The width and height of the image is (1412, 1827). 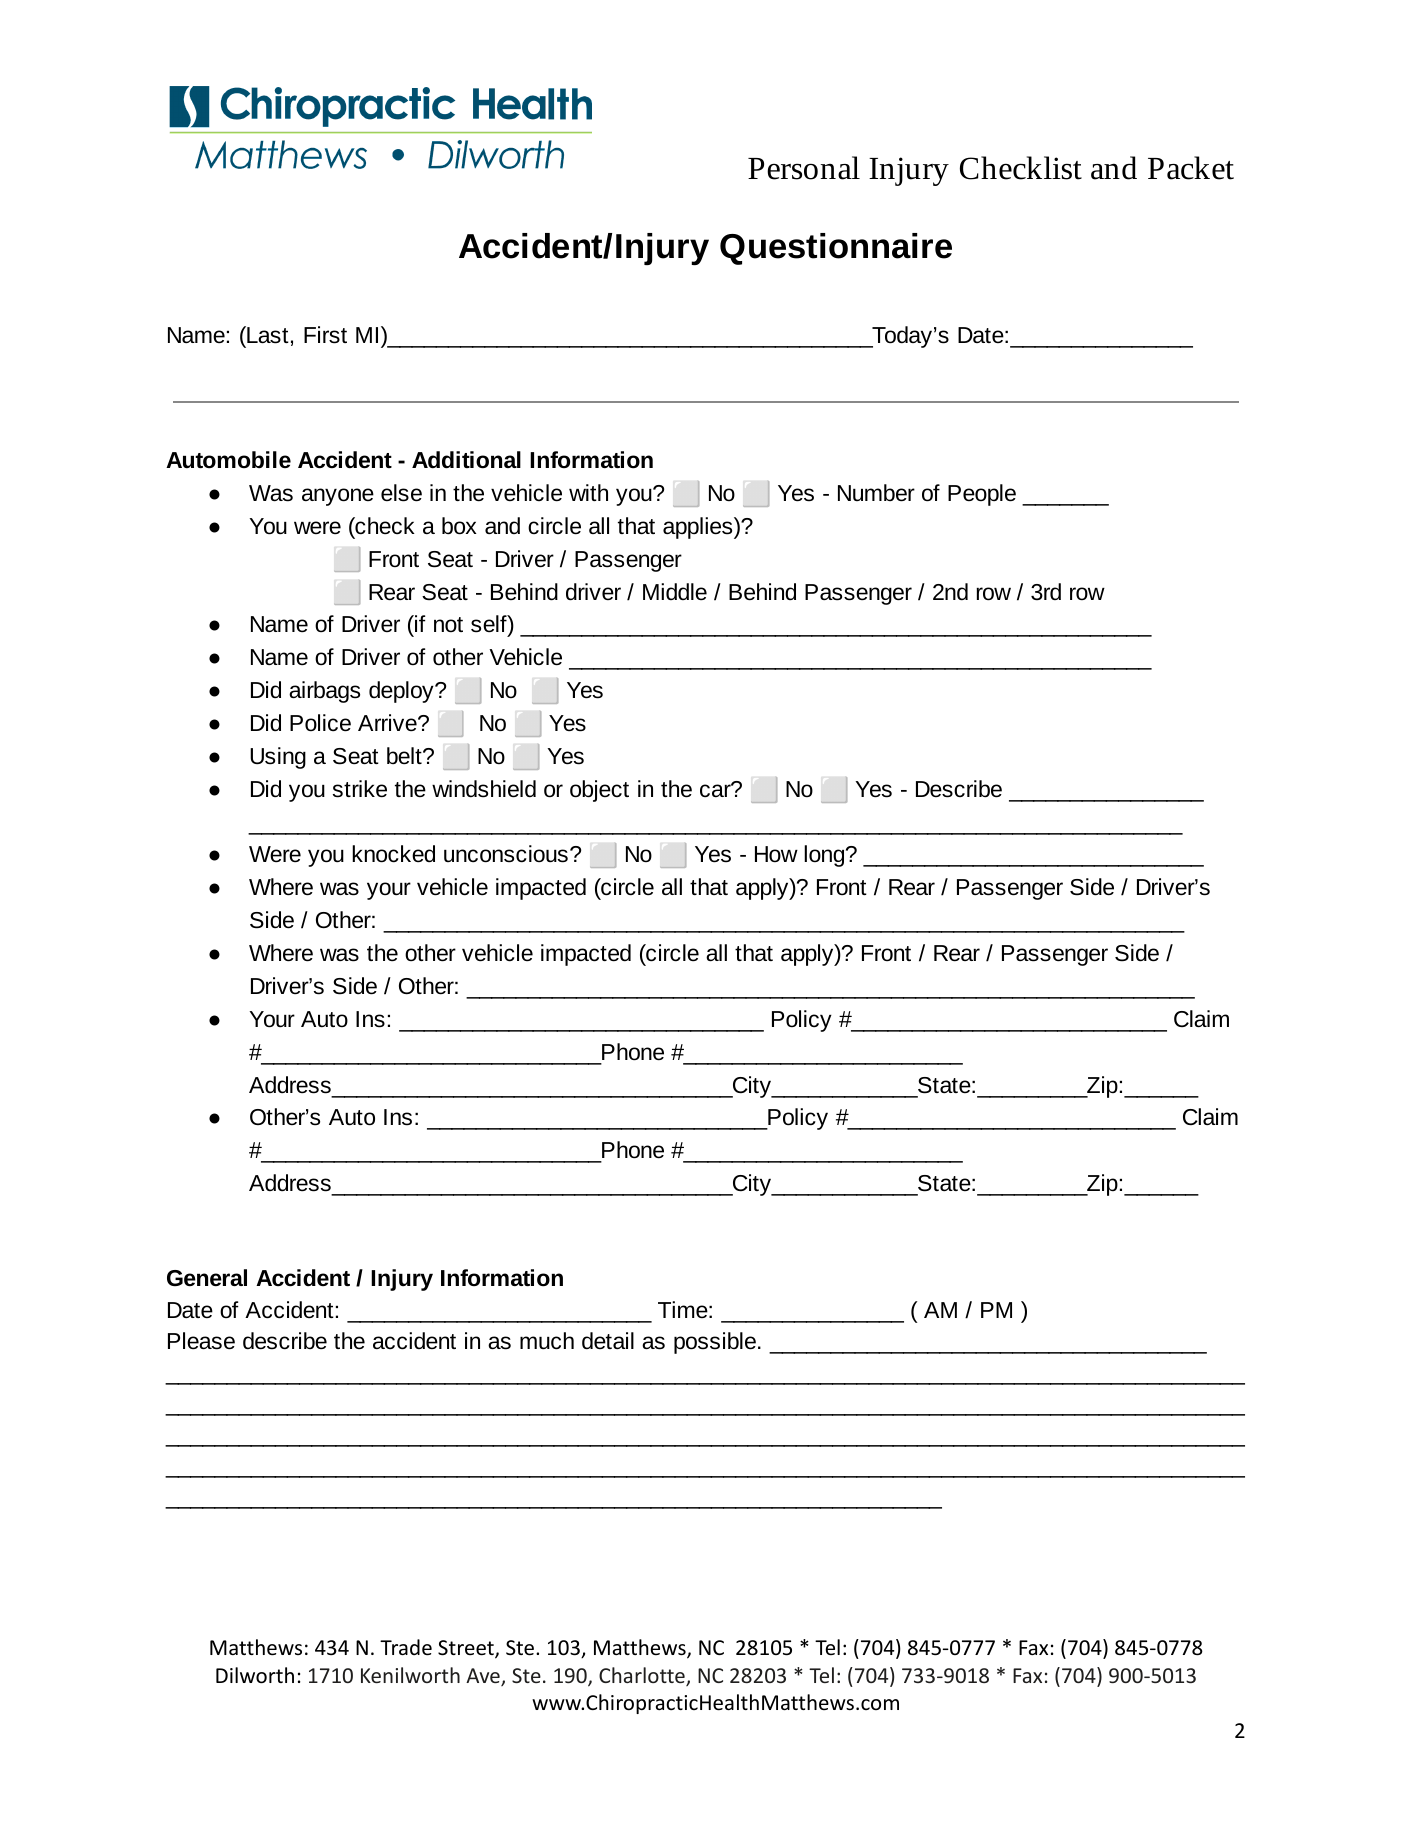 What do you see at coordinates (406, 1647) in the image?
I see `Trade` at bounding box center [406, 1647].
